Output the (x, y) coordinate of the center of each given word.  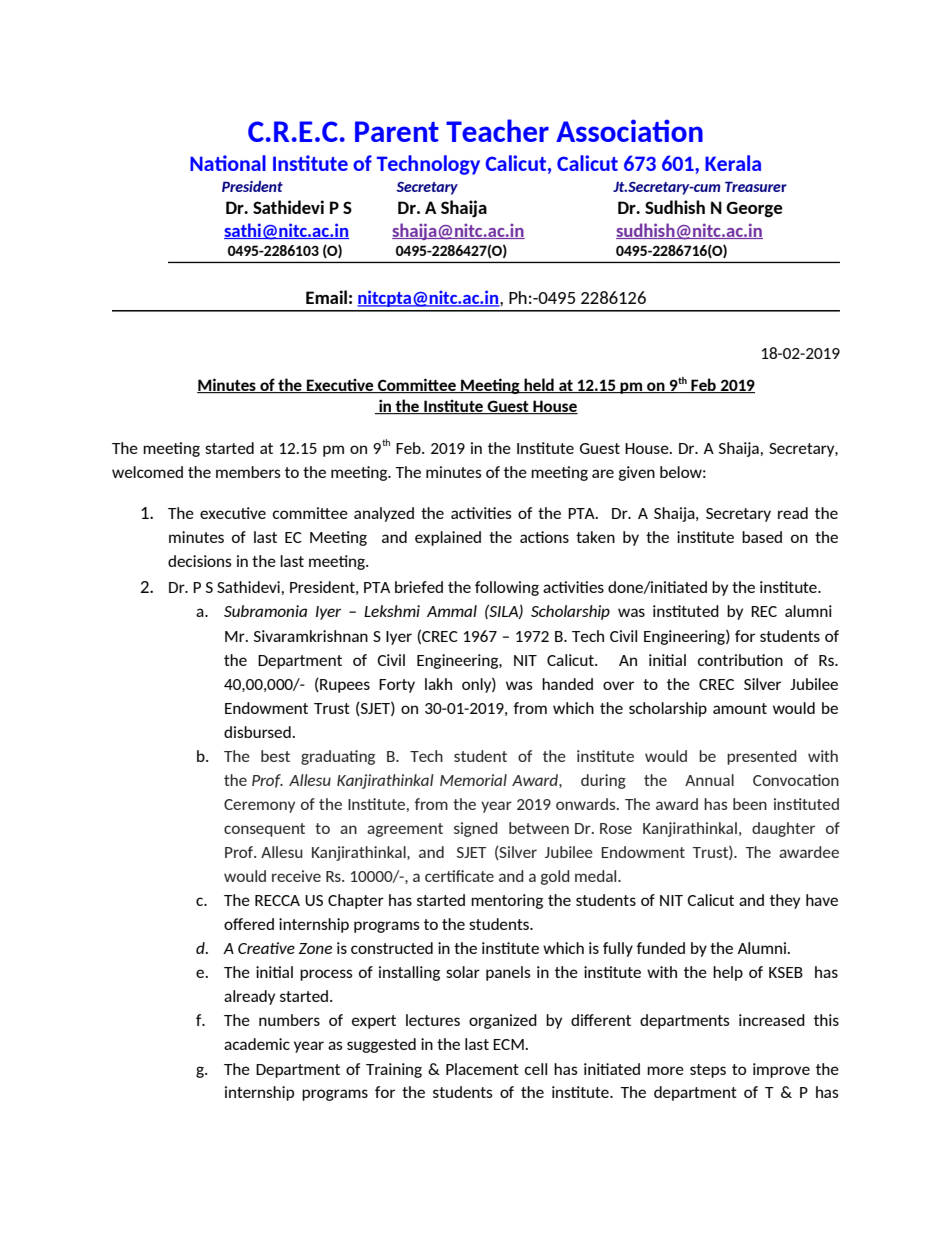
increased (772, 1020)
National (228, 163)
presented (762, 757)
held (539, 385)
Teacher (497, 130)
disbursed (258, 732)
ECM (509, 1044)
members (248, 472)
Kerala (733, 163)
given (636, 473)
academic (257, 1044)
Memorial (473, 780)
